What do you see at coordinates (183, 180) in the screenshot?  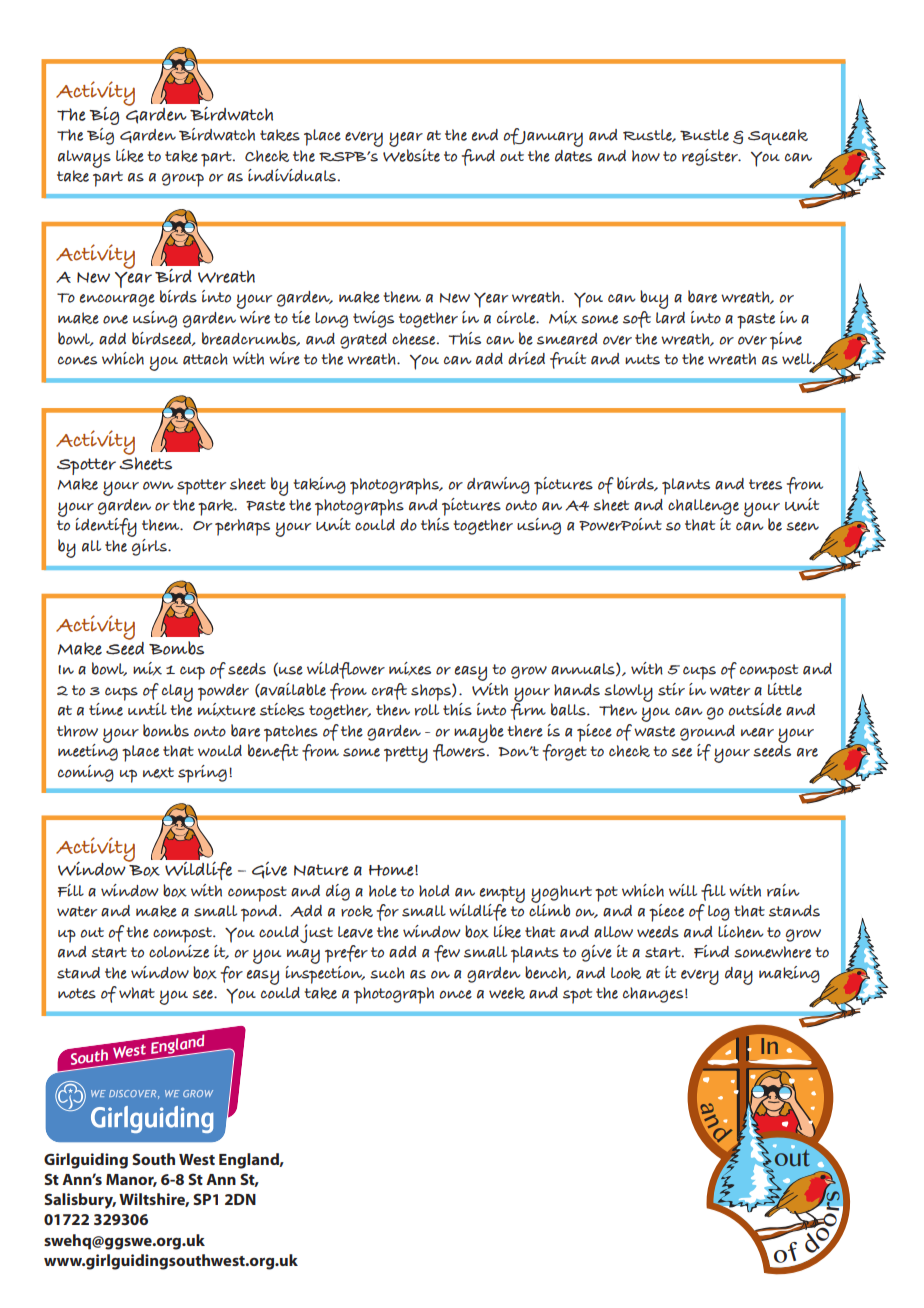 I see `group` at bounding box center [183, 180].
